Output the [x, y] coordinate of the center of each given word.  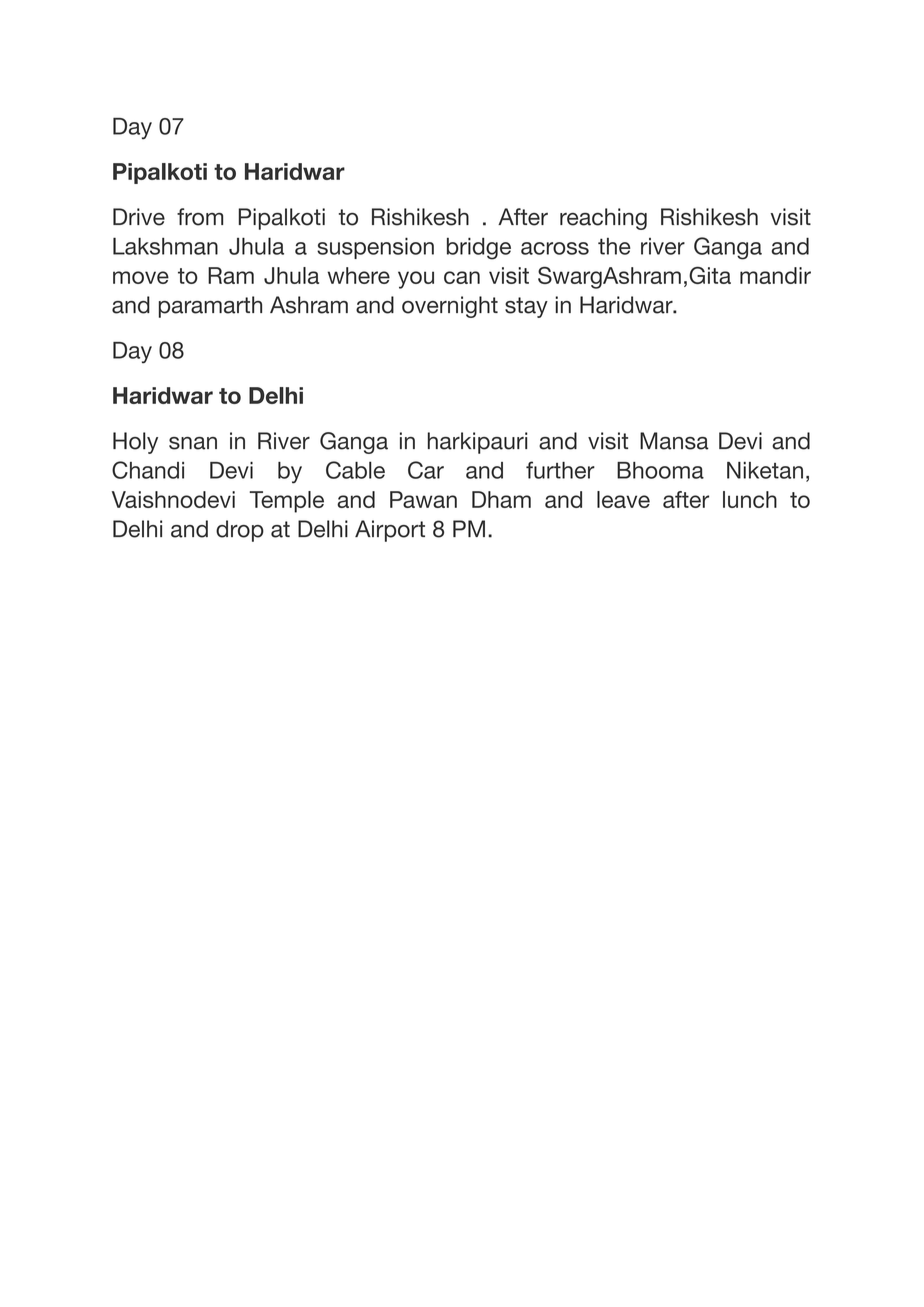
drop [240, 531]
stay [526, 307]
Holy [135, 443]
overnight [450, 307]
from [200, 217]
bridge [479, 248]
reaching [603, 219]
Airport [390, 531]
